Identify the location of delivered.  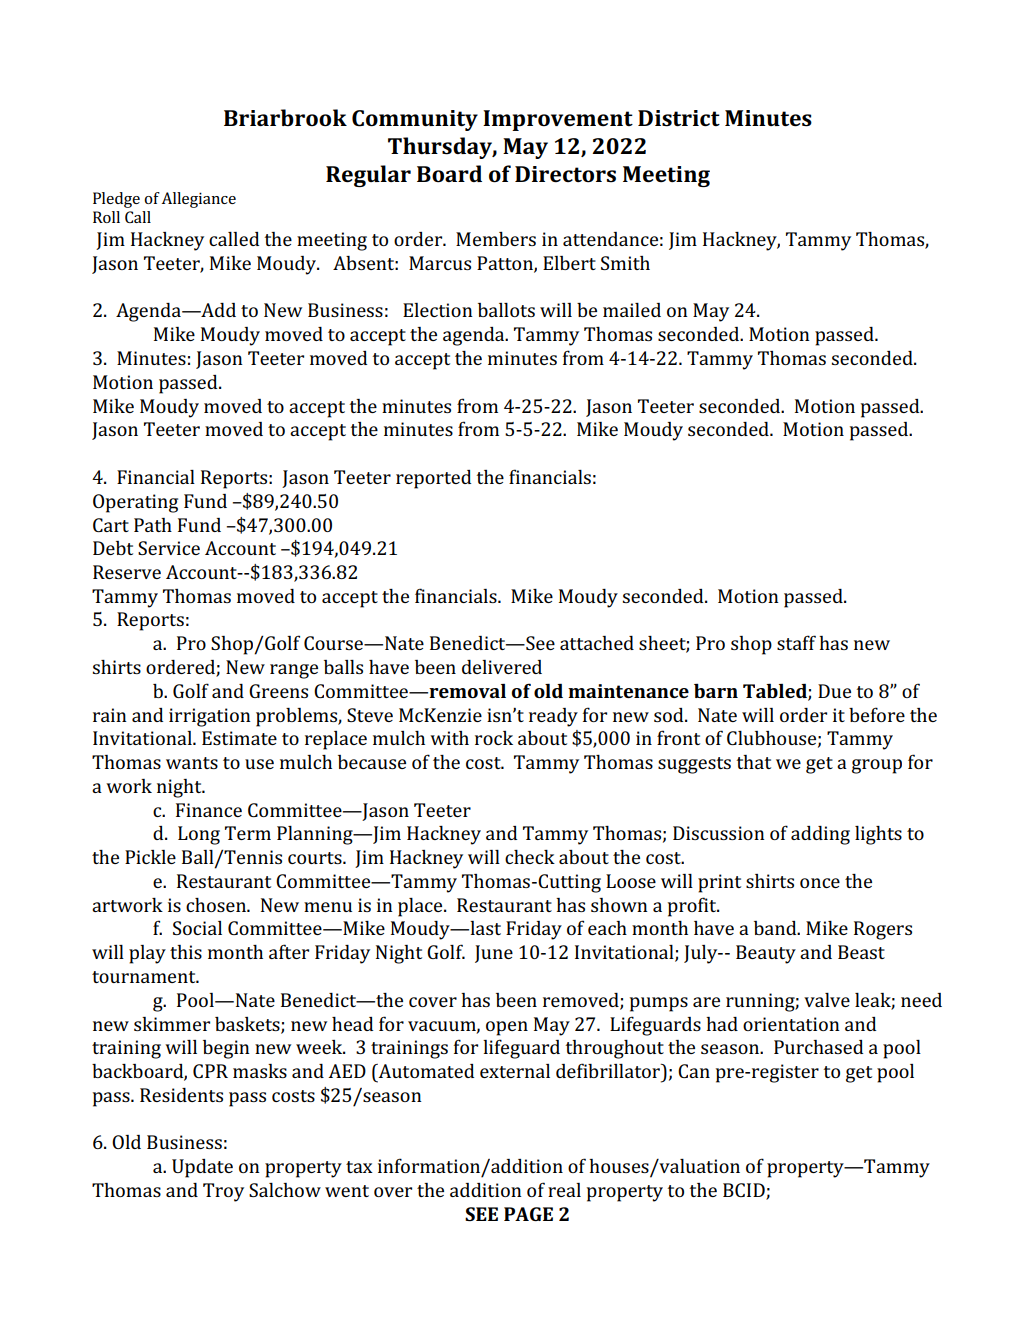
(502, 667).
